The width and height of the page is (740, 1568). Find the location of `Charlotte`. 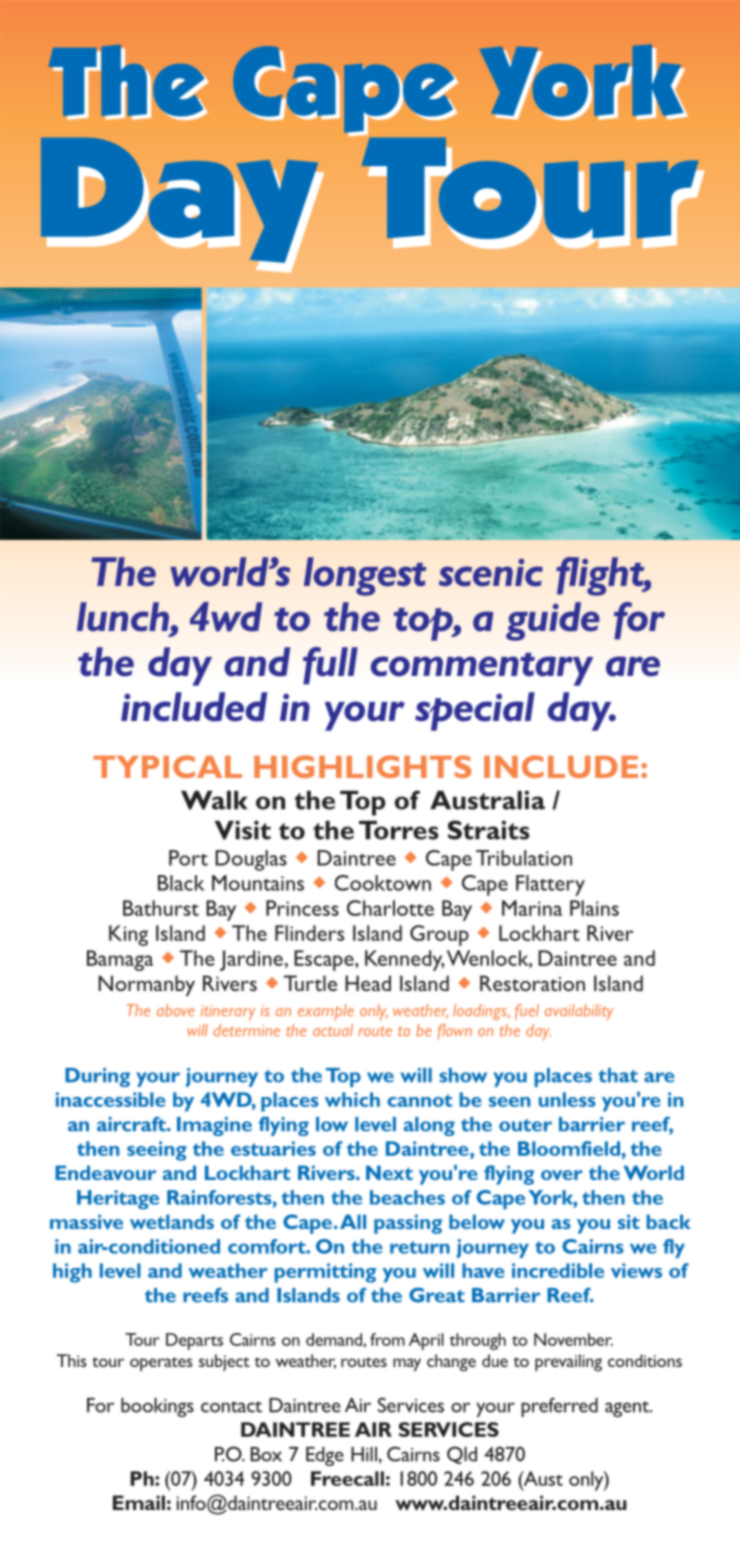

Charlotte is located at coordinates (390, 908).
